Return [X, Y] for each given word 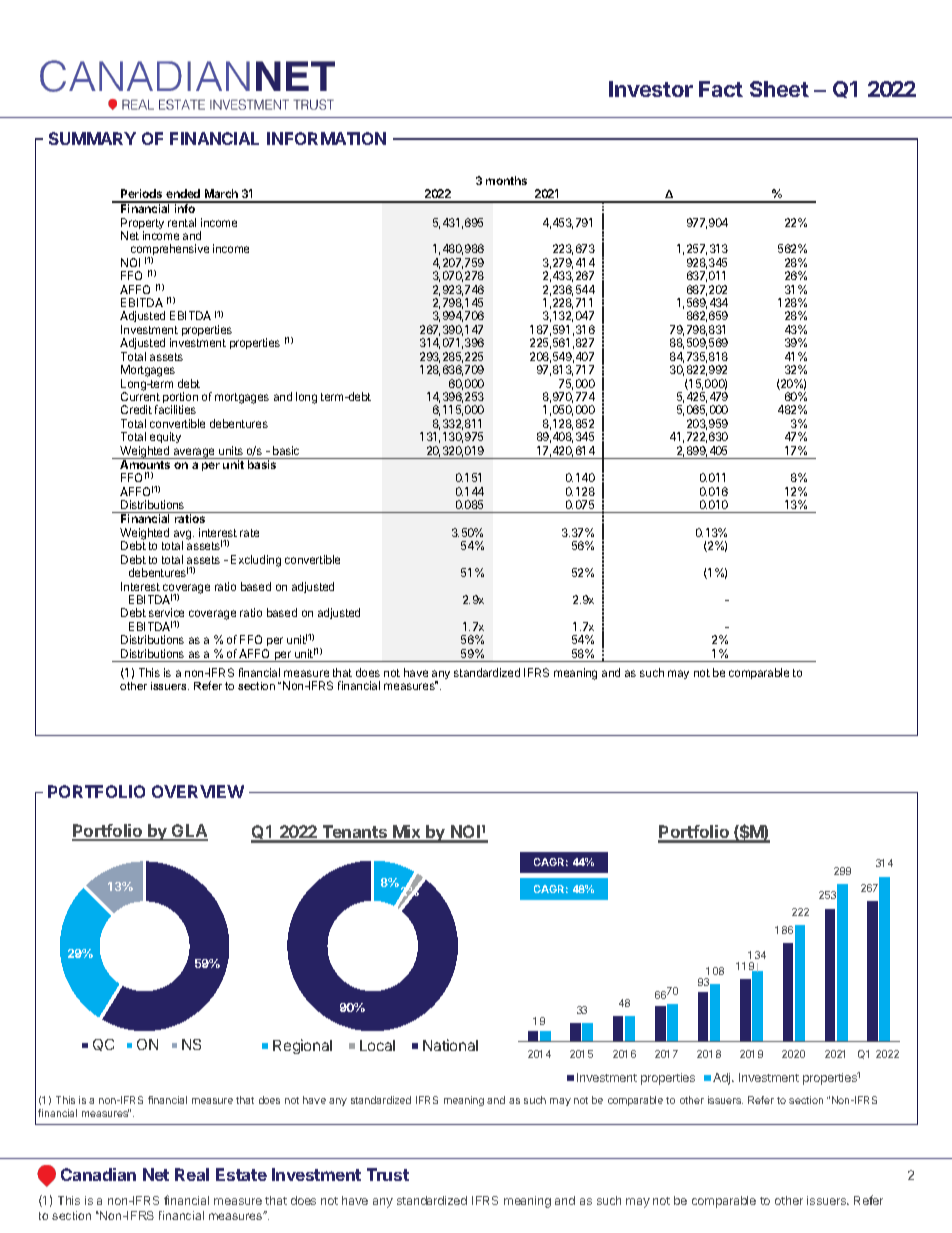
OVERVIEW [198, 791]
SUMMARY [92, 138]
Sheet [779, 89]
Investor [651, 89]
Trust [388, 1174]
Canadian [98, 1174]
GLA [189, 832]
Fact [721, 89]
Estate [241, 1174]
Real [192, 1174]
